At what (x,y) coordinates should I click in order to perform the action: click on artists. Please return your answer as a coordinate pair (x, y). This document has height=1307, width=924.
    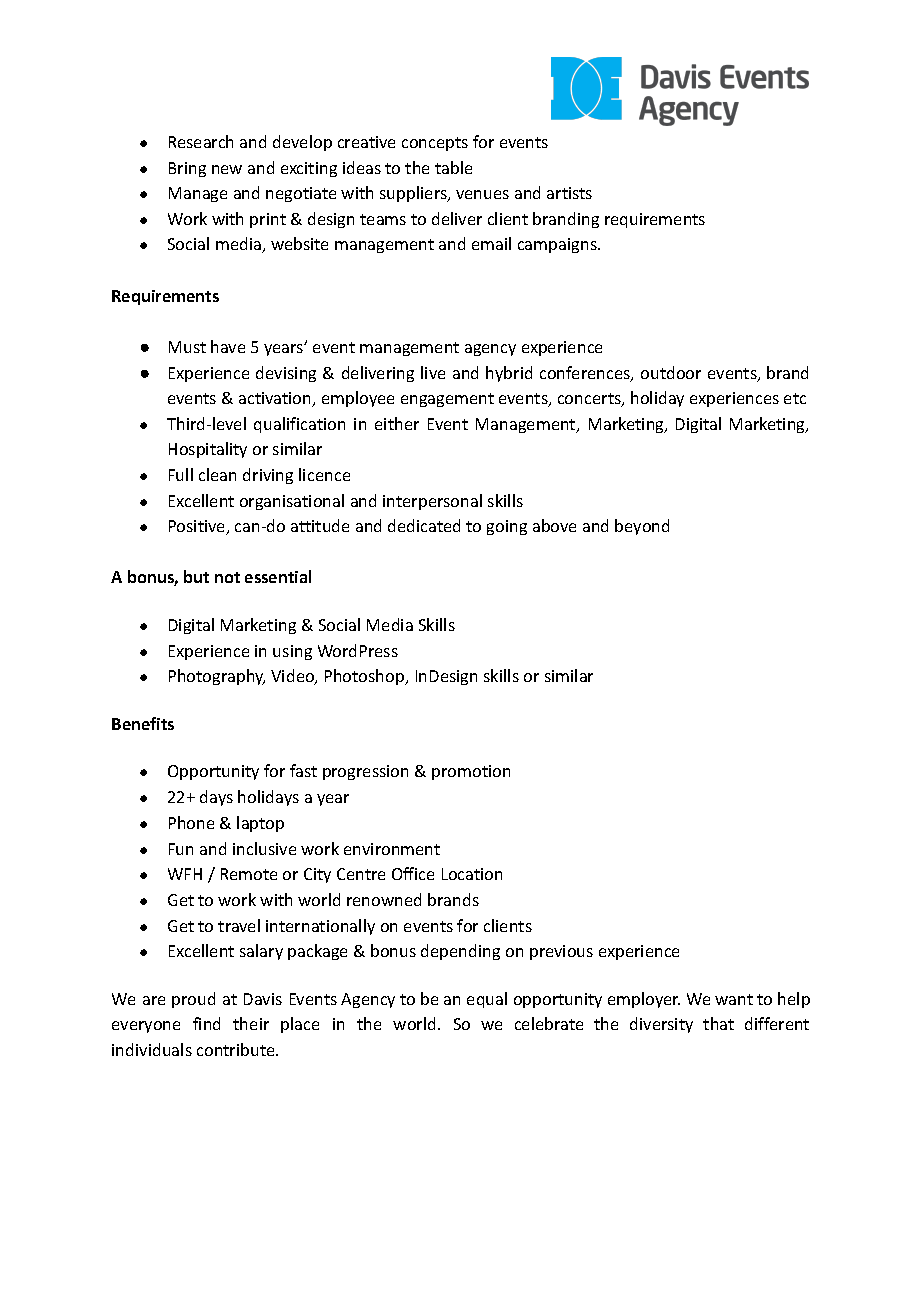
    Looking at the image, I should click on (569, 193).
